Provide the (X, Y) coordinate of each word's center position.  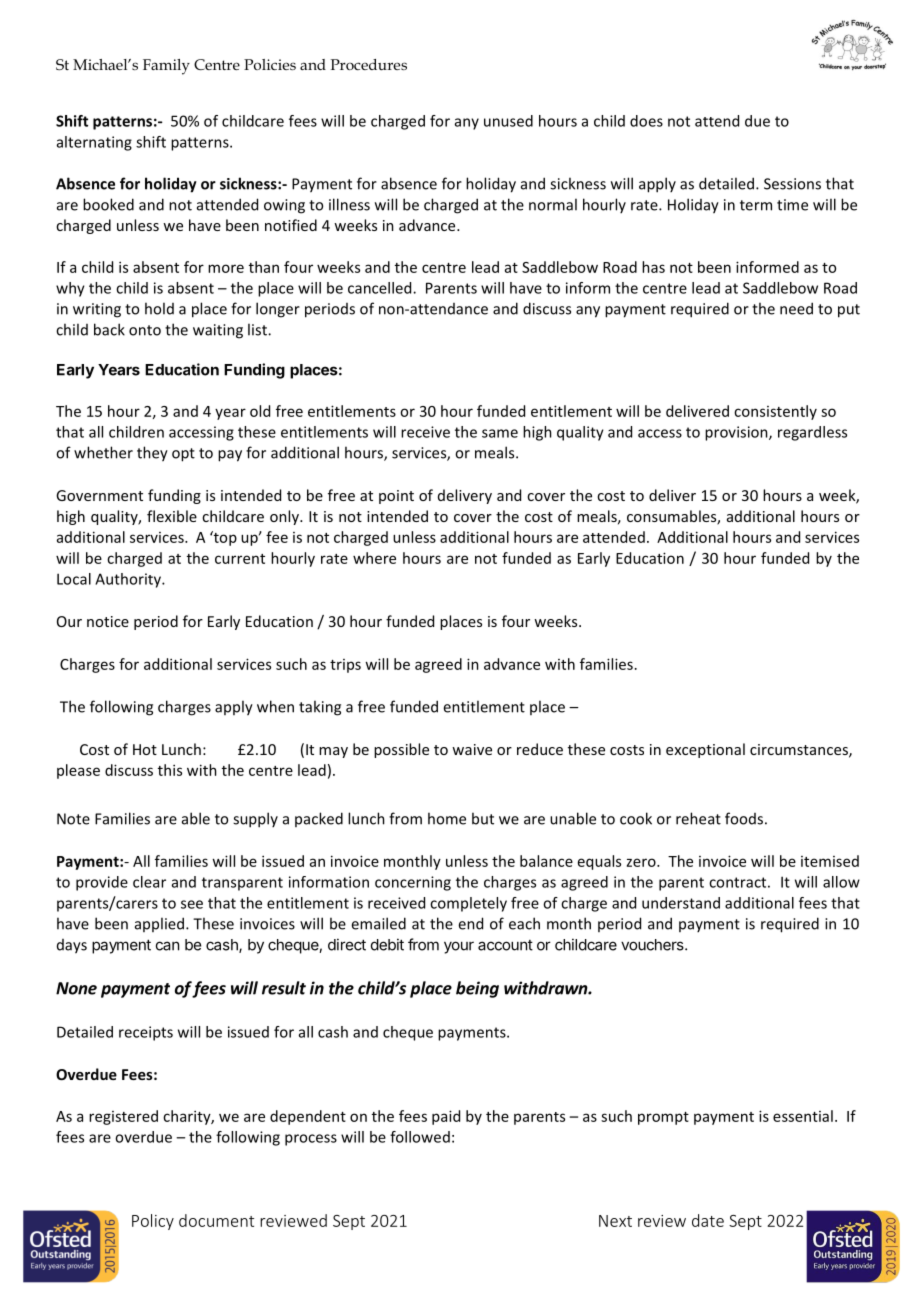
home (447, 818)
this (170, 770)
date (708, 1220)
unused (508, 121)
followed (420, 1137)
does (646, 121)
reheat (698, 818)
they (152, 454)
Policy (153, 1222)
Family (166, 67)
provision (737, 433)
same (500, 433)
